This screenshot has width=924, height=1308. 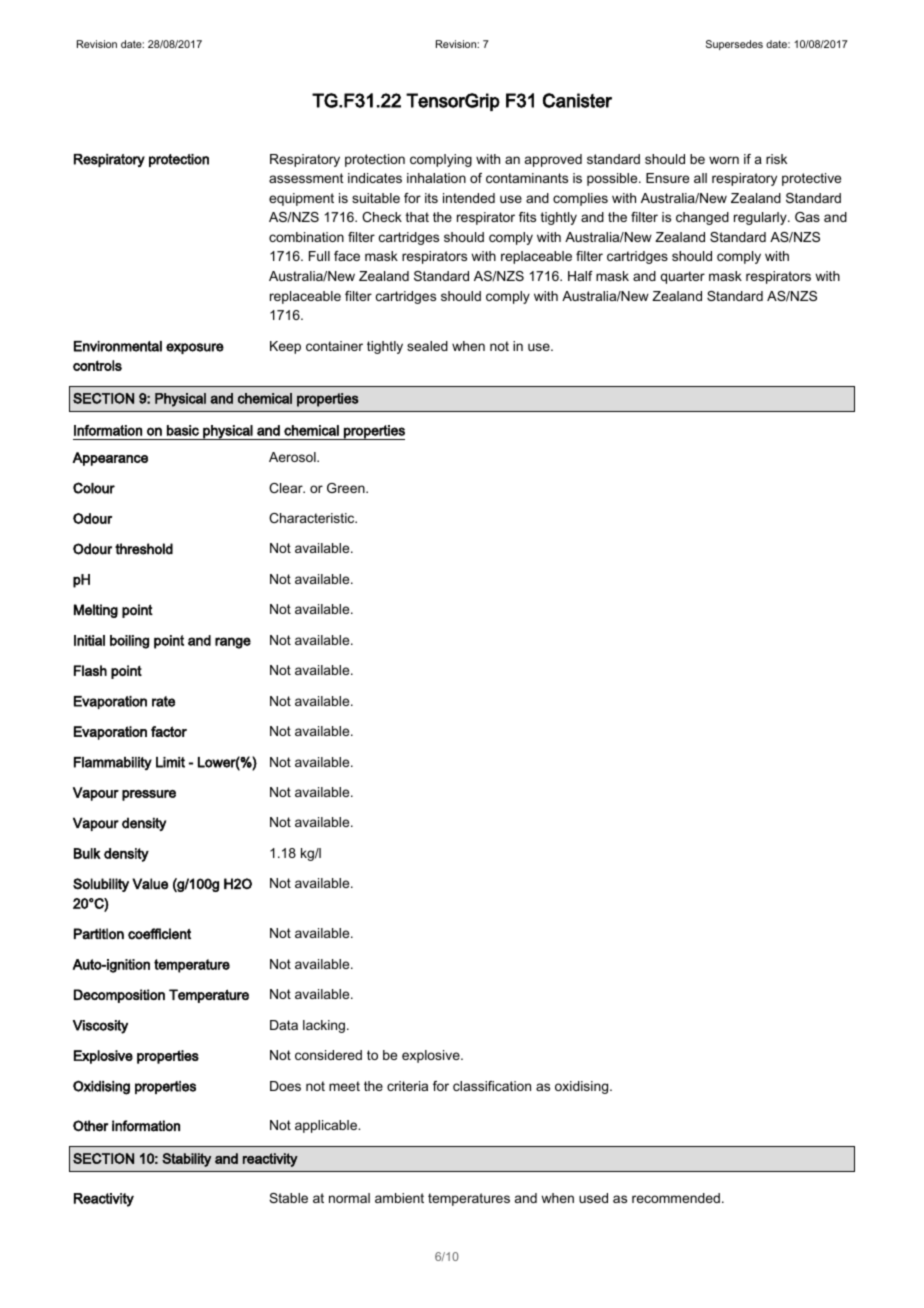 What do you see at coordinates (347, 488) in the screenshot?
I see `Green` at bounding box center [347, 488].
